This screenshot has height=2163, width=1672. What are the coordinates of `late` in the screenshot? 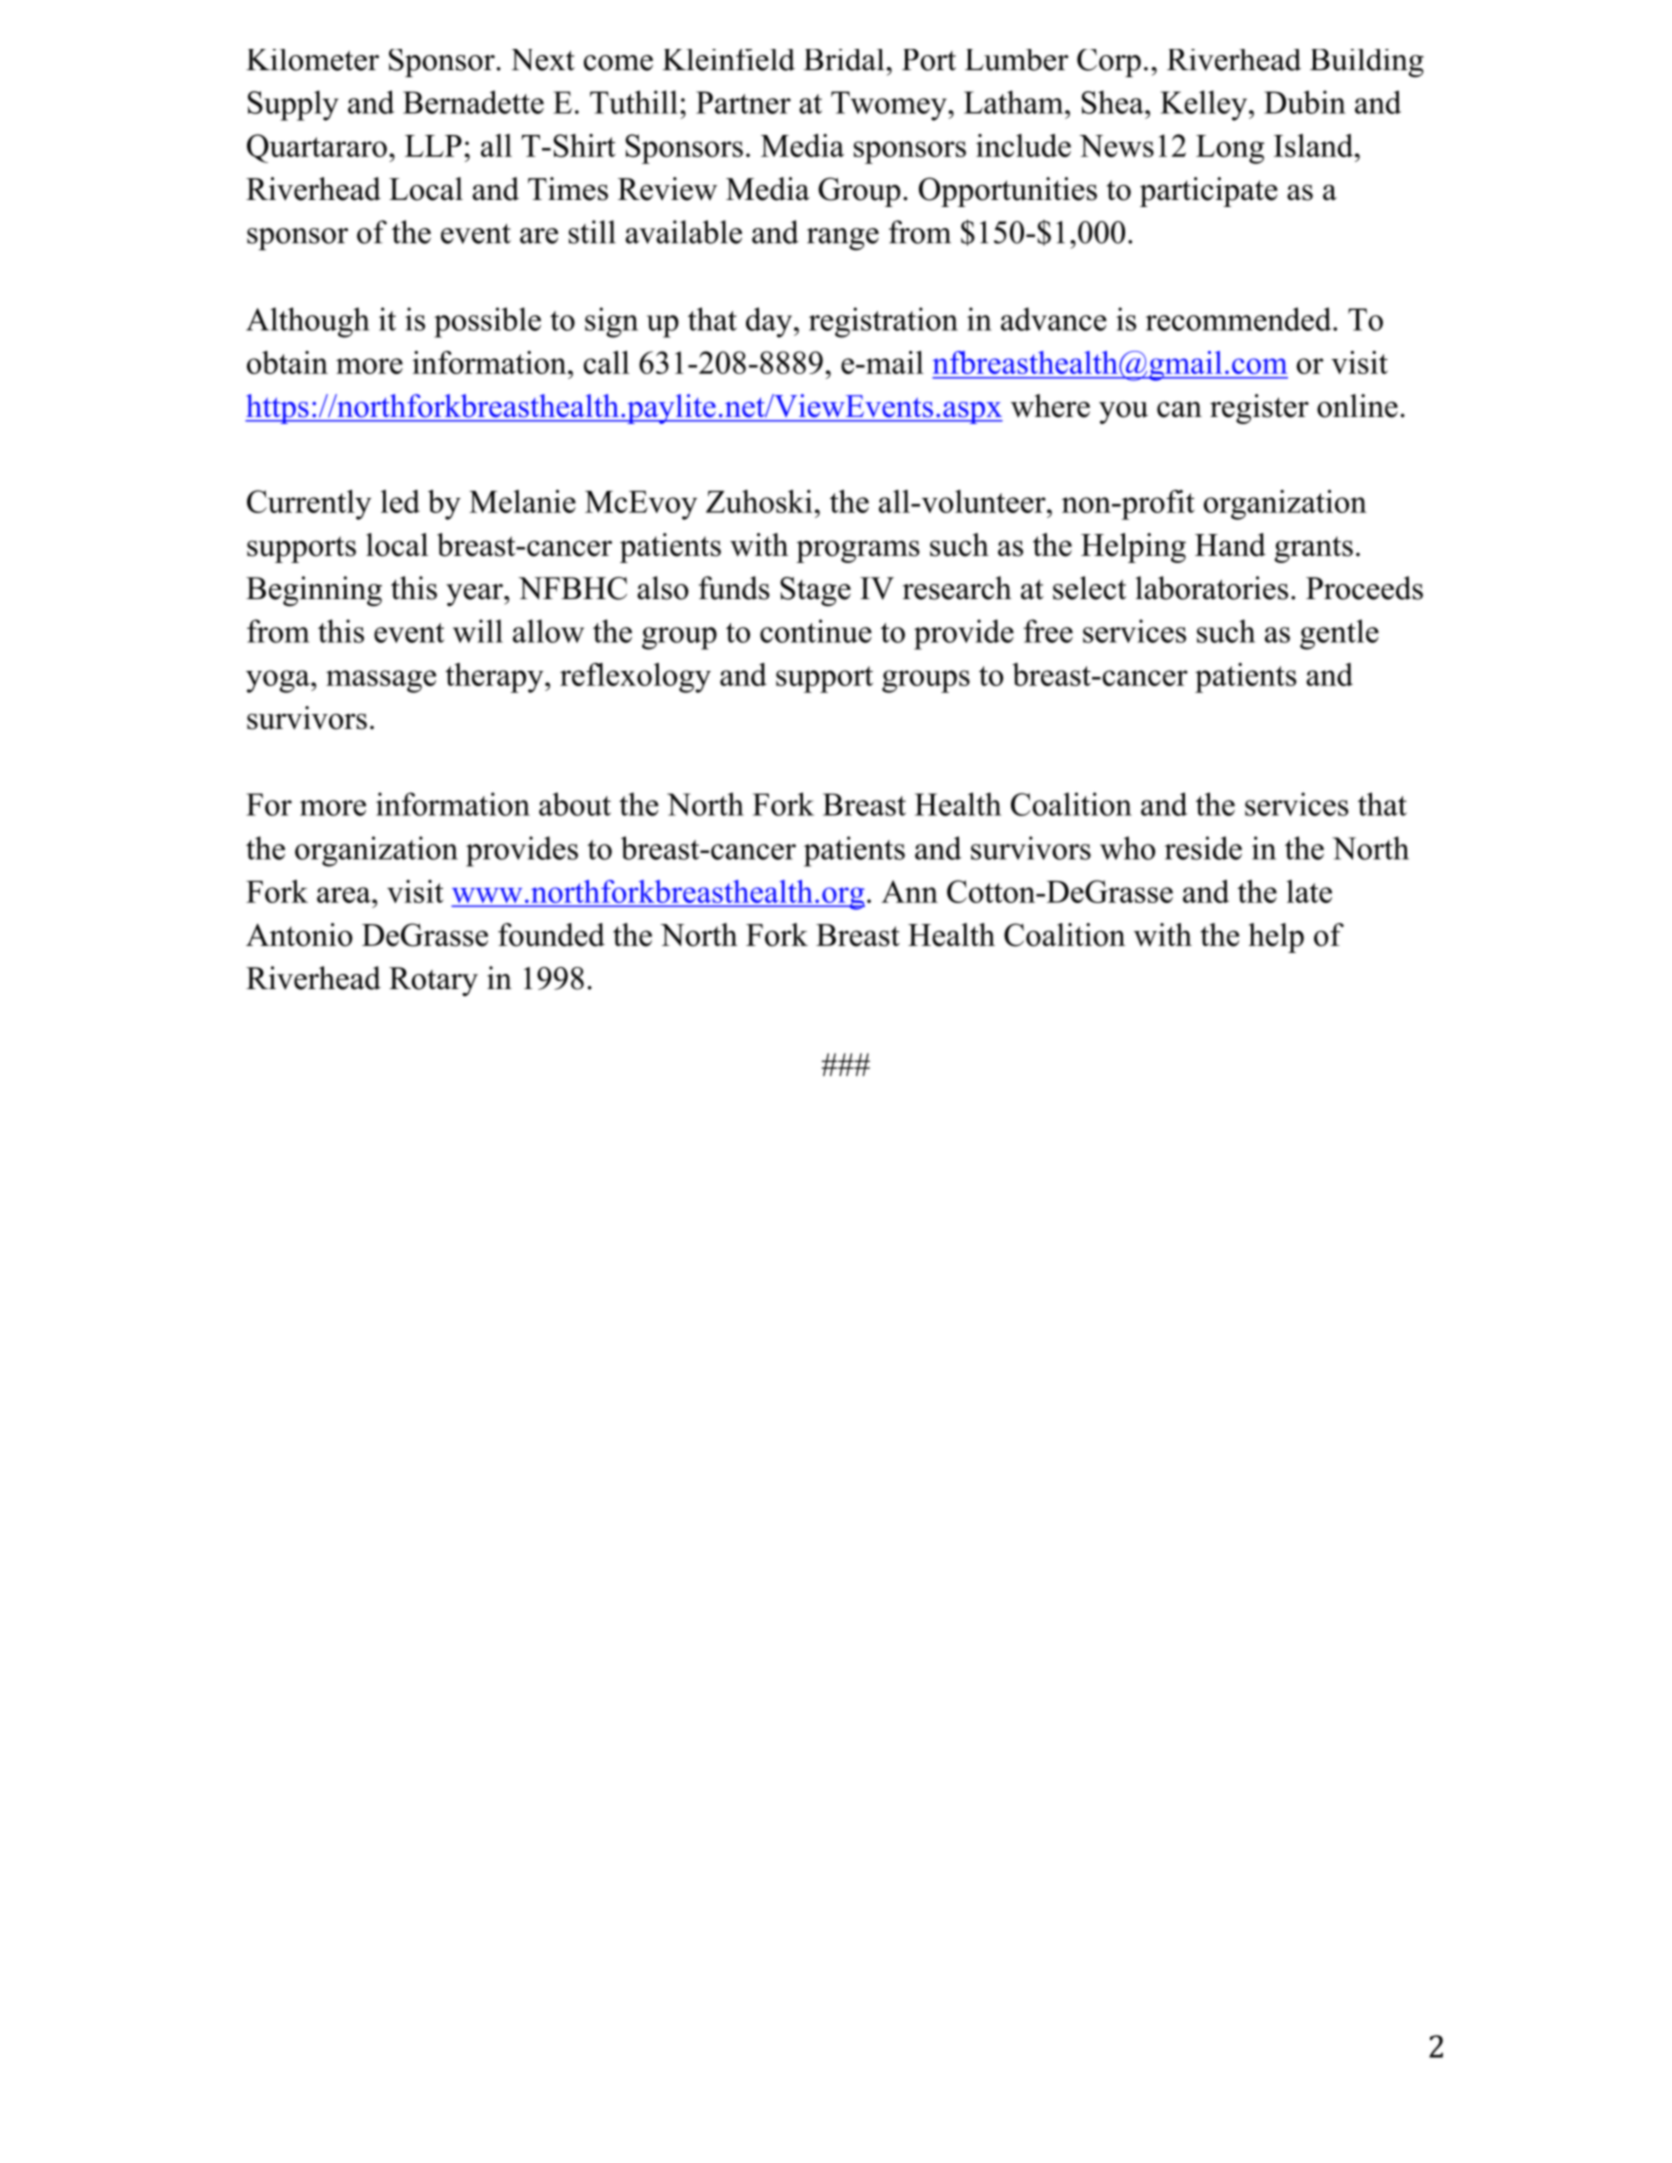 It's located at (1309, 891).
